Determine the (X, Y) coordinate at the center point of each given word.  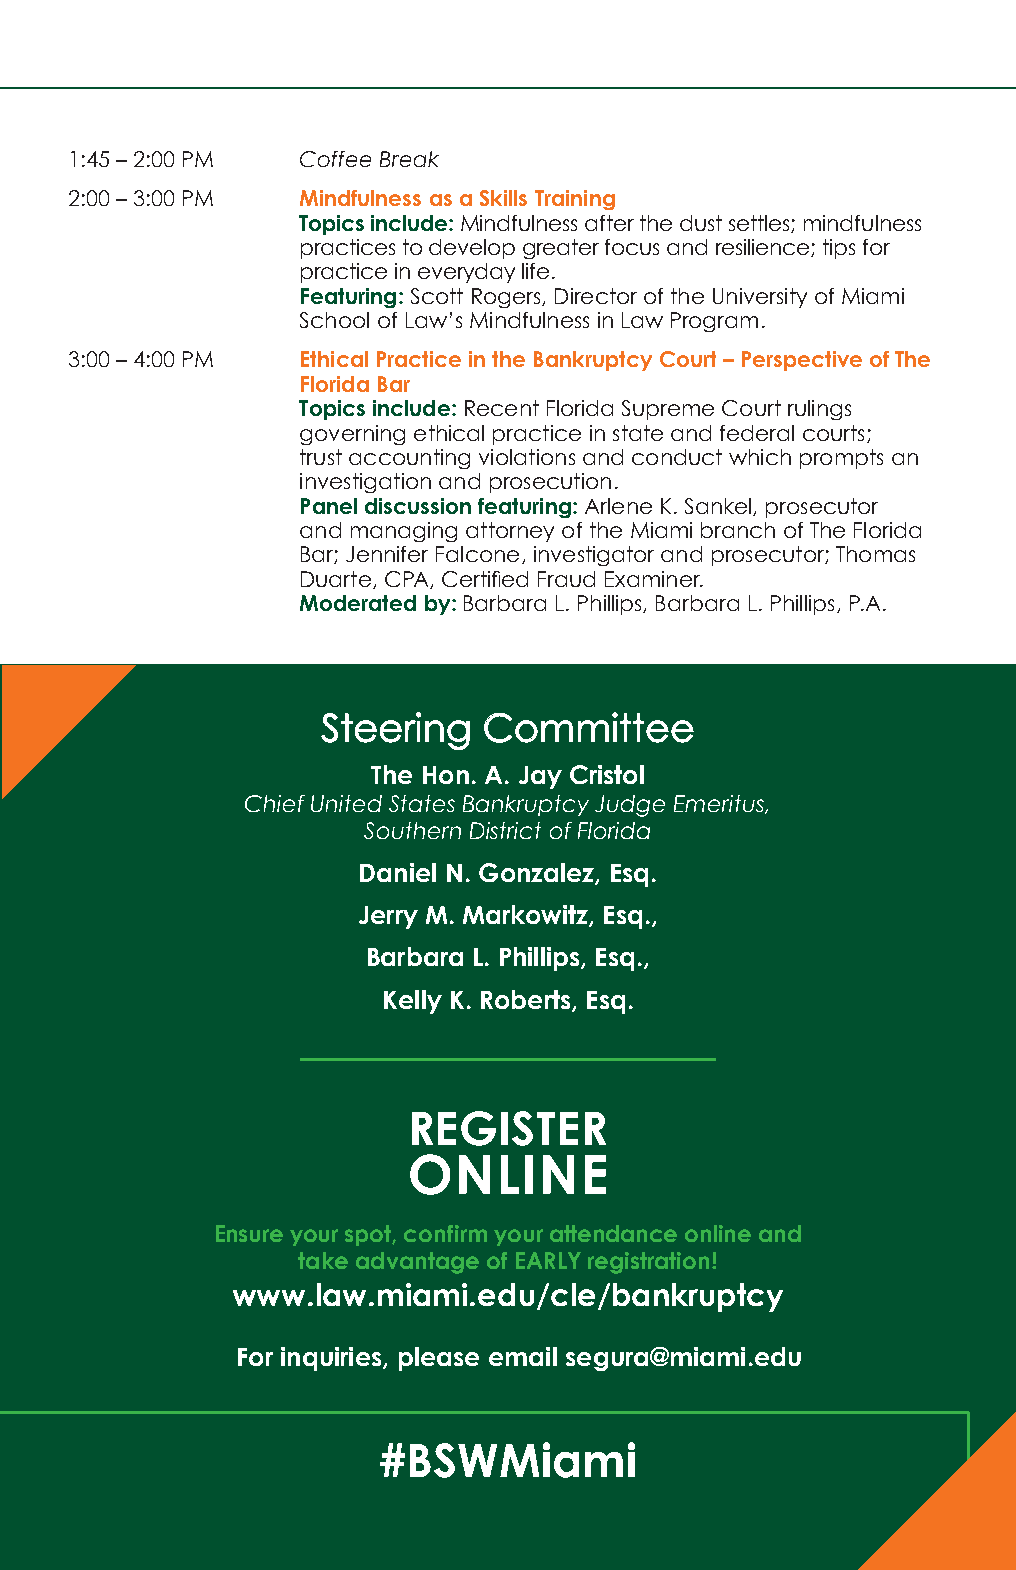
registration (648, 1263)
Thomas (875, 554)
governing (352, 435)
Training (575, 200)
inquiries (332, 1359)
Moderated (358, 603)
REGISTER (509, 1128)
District (505, 830)
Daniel (398, 872)
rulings (819, 410)
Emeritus (720, 804)
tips (839, 249)
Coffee (335, 159)
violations (527, 457)
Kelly (413, 1002)
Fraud (566, 579)
